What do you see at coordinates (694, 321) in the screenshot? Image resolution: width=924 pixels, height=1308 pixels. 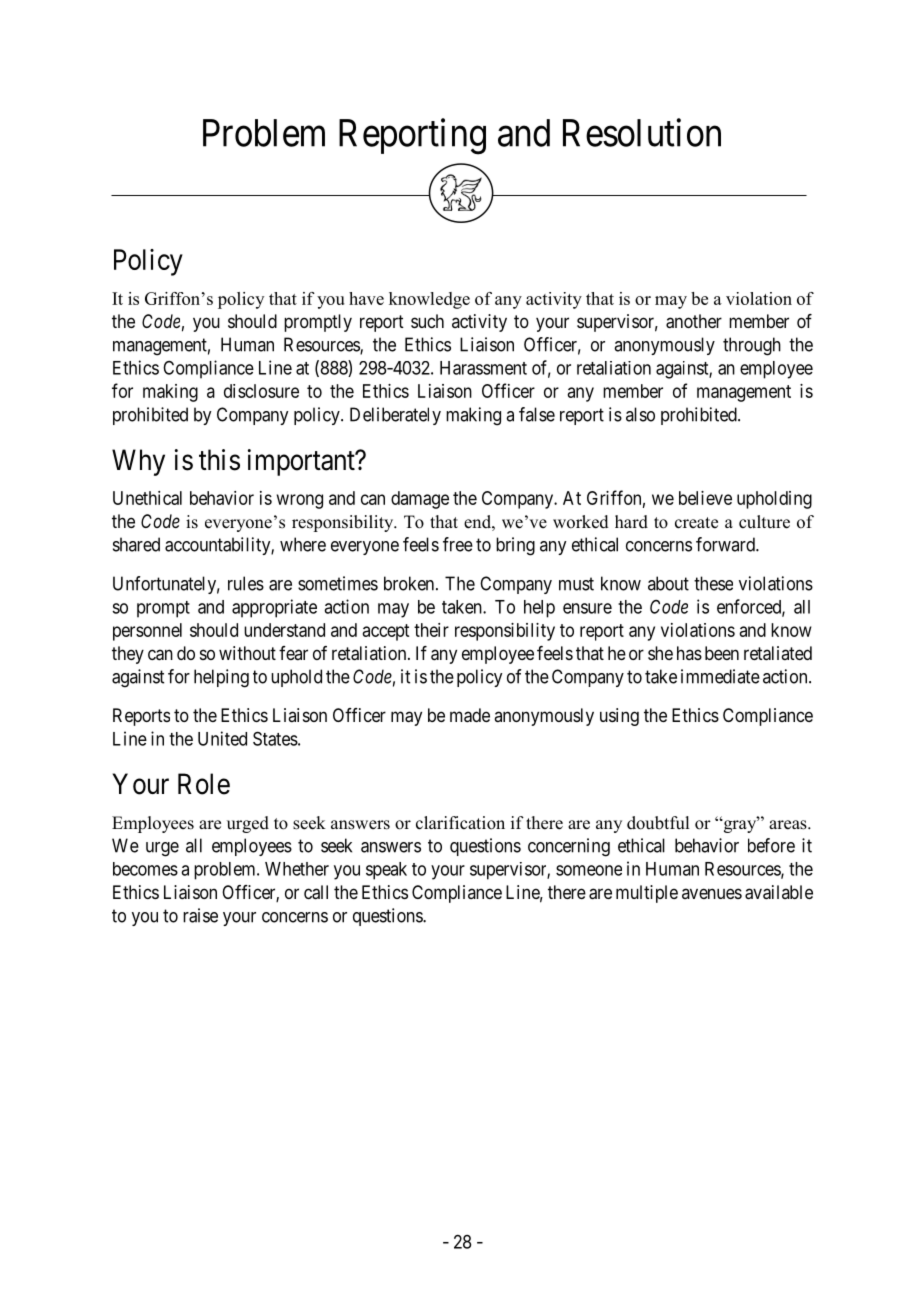 I see `another` at bounding box center [694, 321].
